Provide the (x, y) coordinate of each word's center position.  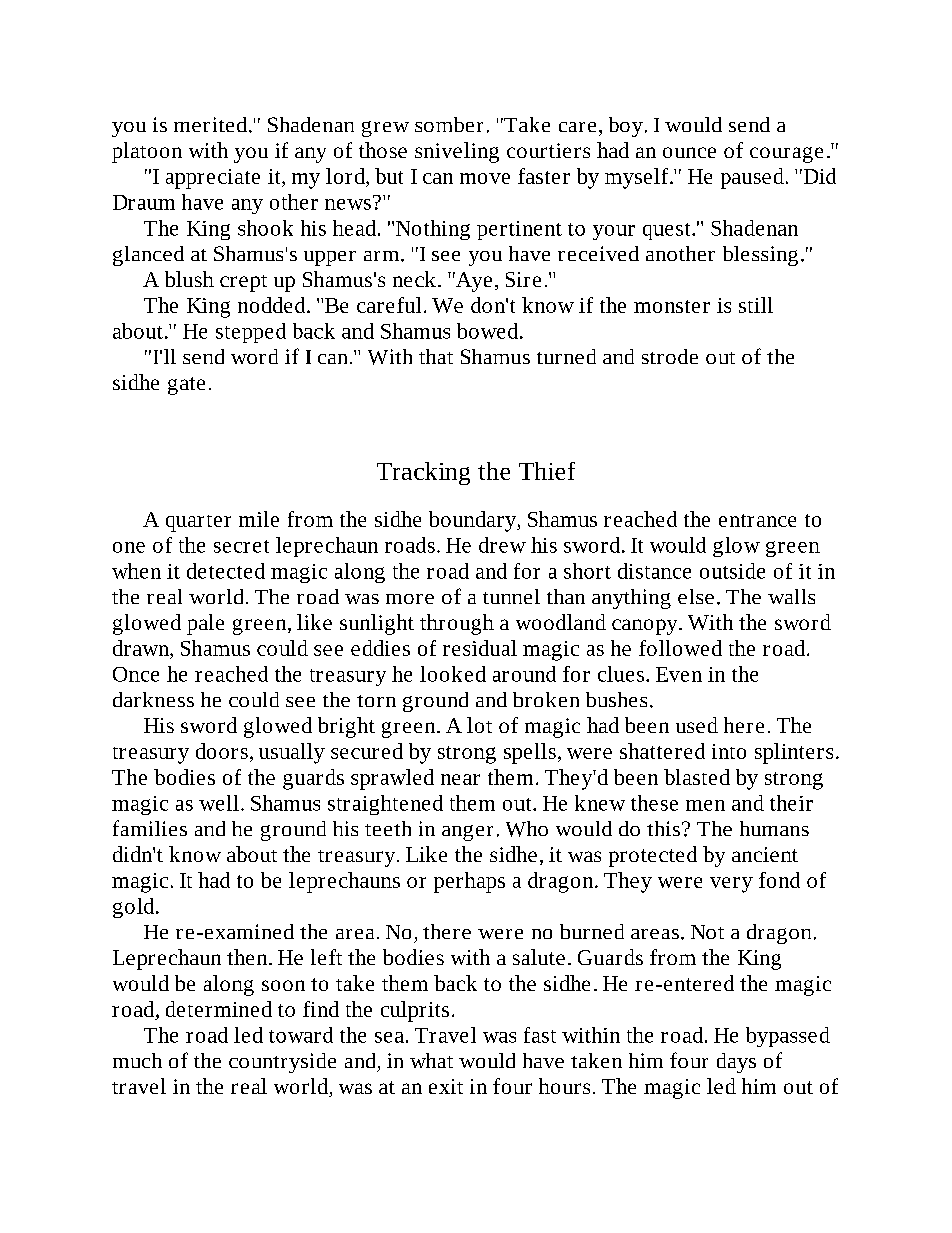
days (736, 1063)
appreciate (213, 179)
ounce (689, 152)
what (431, 1060)
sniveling (457, 152)
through (457, 624)
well (219, 803)
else (696, 596)
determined (219, 1009)
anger (467, 833)
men (705, 805)
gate (186, 386)
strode (670, 356)
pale (205, 624)
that (436, 356)
